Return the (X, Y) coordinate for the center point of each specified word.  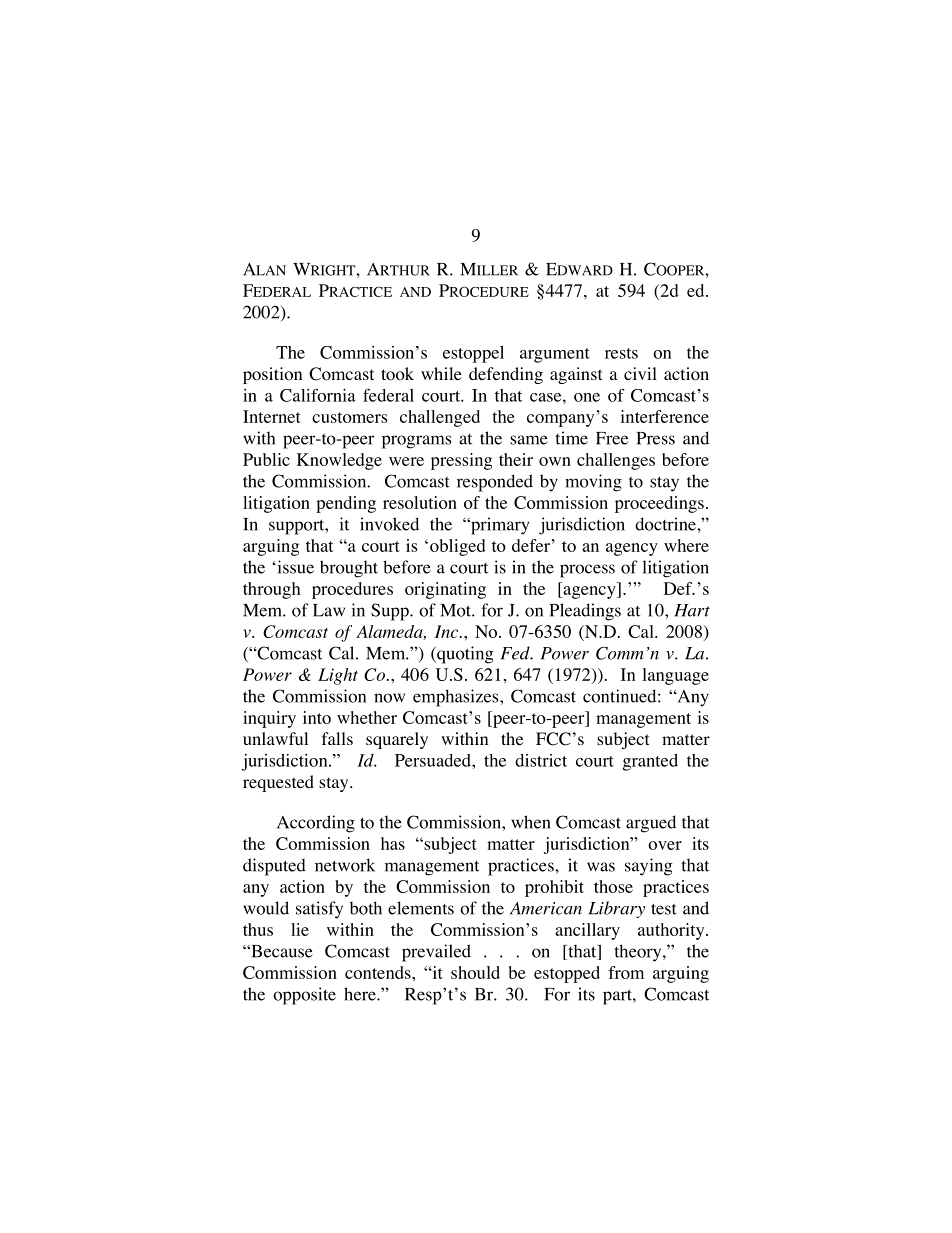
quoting (464, 655)
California (318, 395)
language (676, 676)
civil (640, 373)
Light (338, 676)
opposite (304, 996)
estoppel (473, 354)
